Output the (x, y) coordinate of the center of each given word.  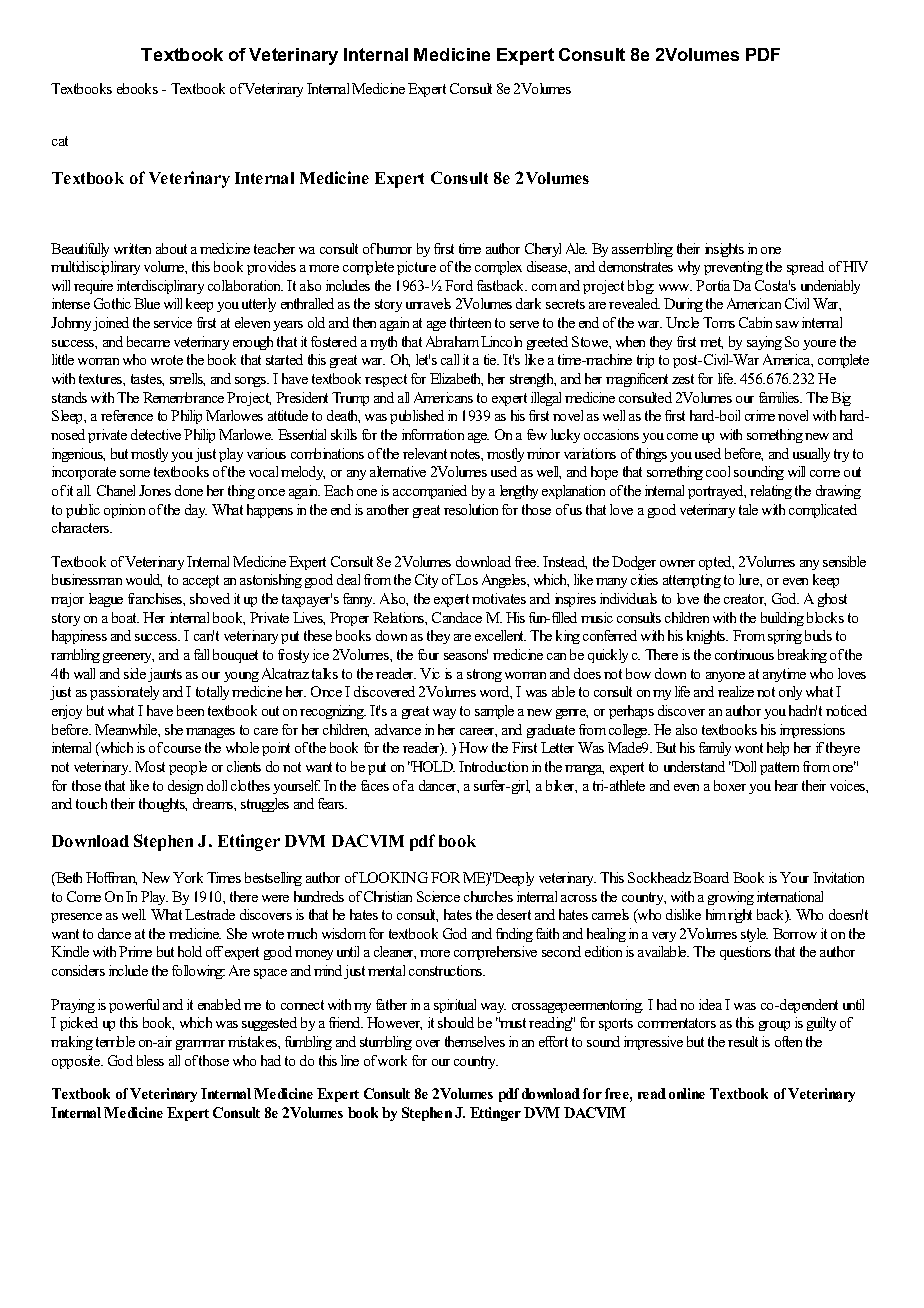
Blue (147, 303)
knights (707, 637)
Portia (713, 285)
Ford (459, 285)
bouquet (235, 656)
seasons (466, 655)
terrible (115, 1041)
